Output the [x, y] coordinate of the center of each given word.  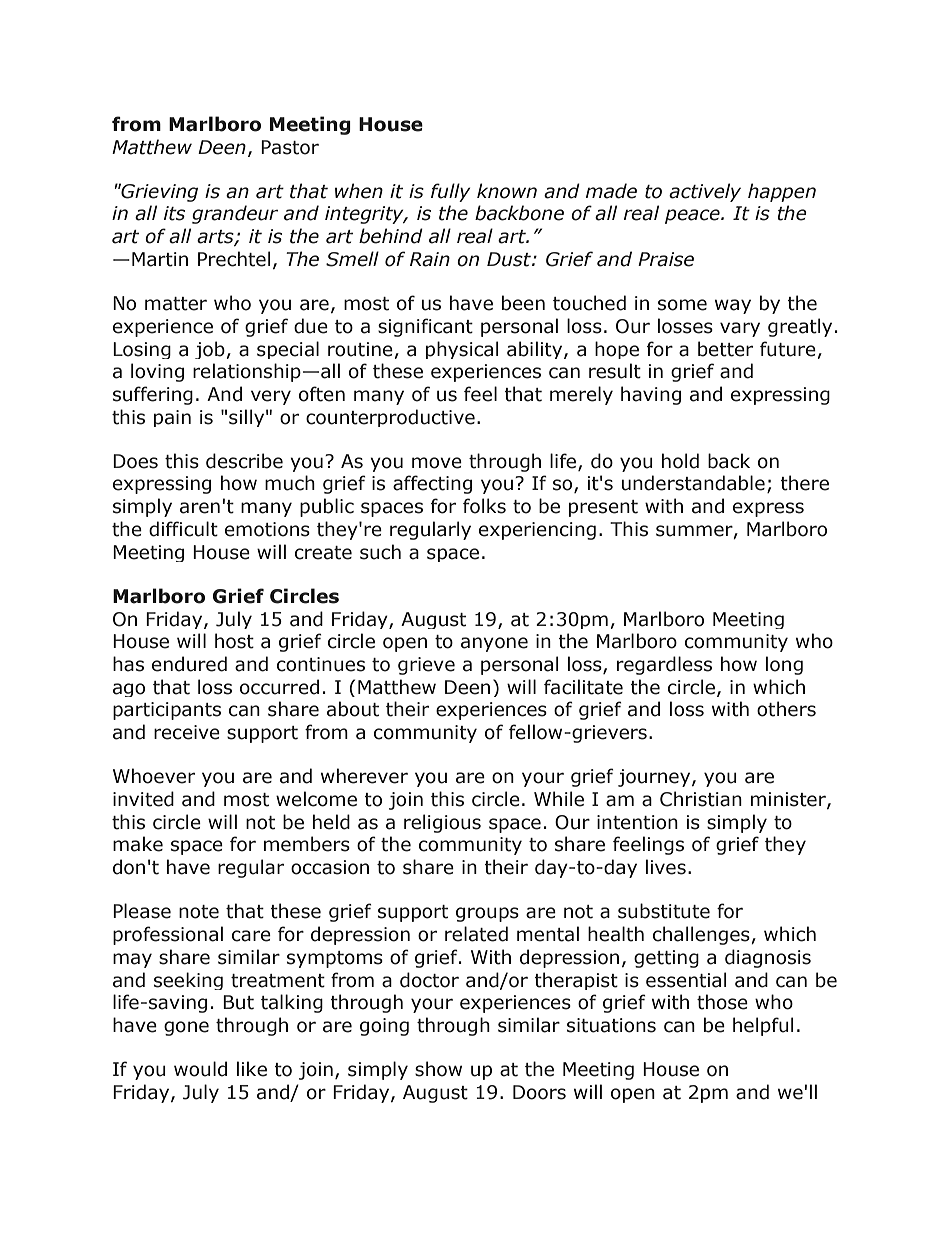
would [200, 1069]
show [438, 1069]
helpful [763, 1026]
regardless [664, 665]
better [725, 349]
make [138, 844]
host [234, 641]
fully [450, 192]
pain [172, 418]
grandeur [235, 214]
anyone [494, 644]
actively [705, 192]
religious [442, 823]
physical [462, 350]
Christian [701, 799]
